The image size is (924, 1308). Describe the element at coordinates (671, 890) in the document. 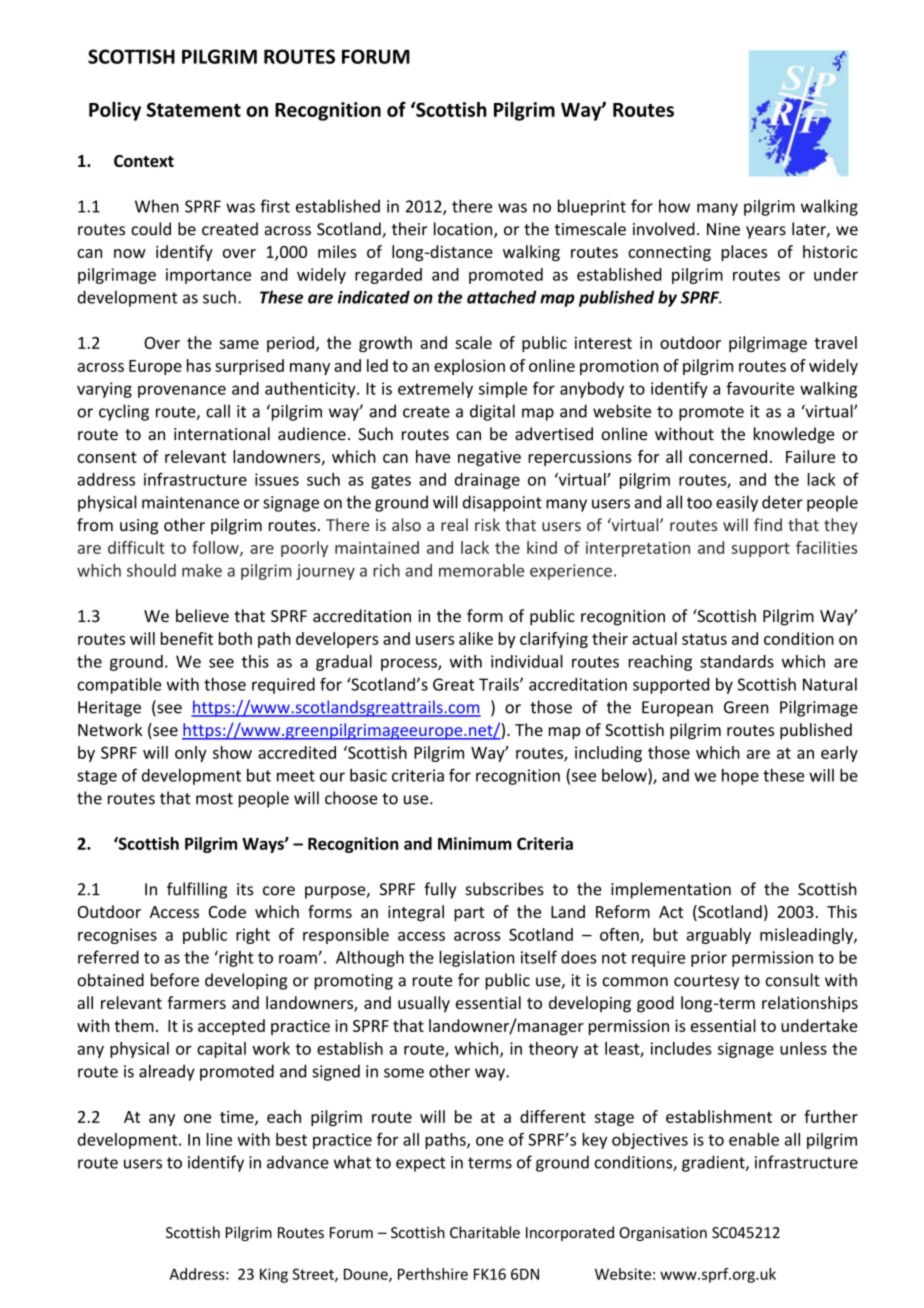

I see `implementation` at that location.
